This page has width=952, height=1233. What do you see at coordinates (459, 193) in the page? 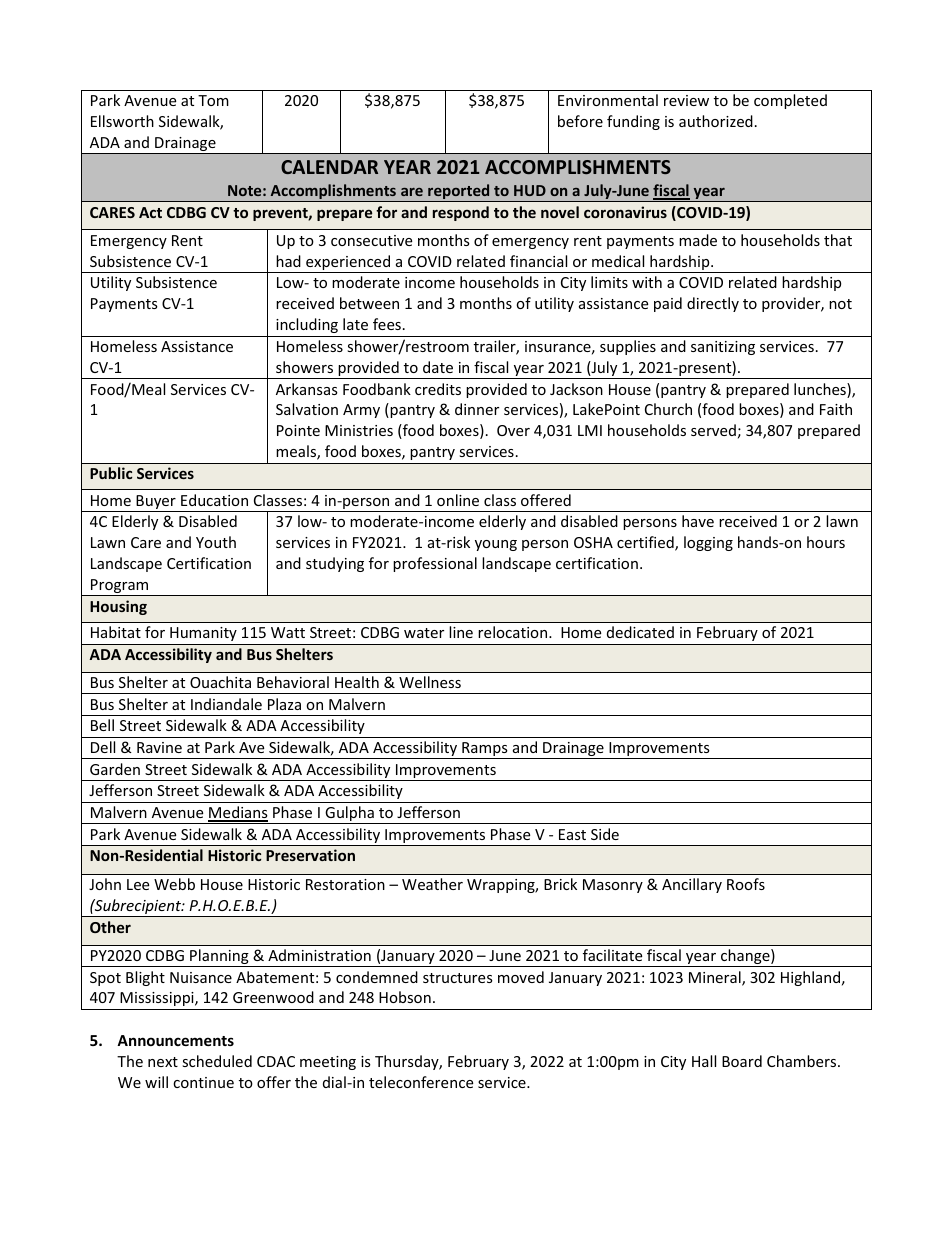
I see `reported` at bounding box center [459, 193].
